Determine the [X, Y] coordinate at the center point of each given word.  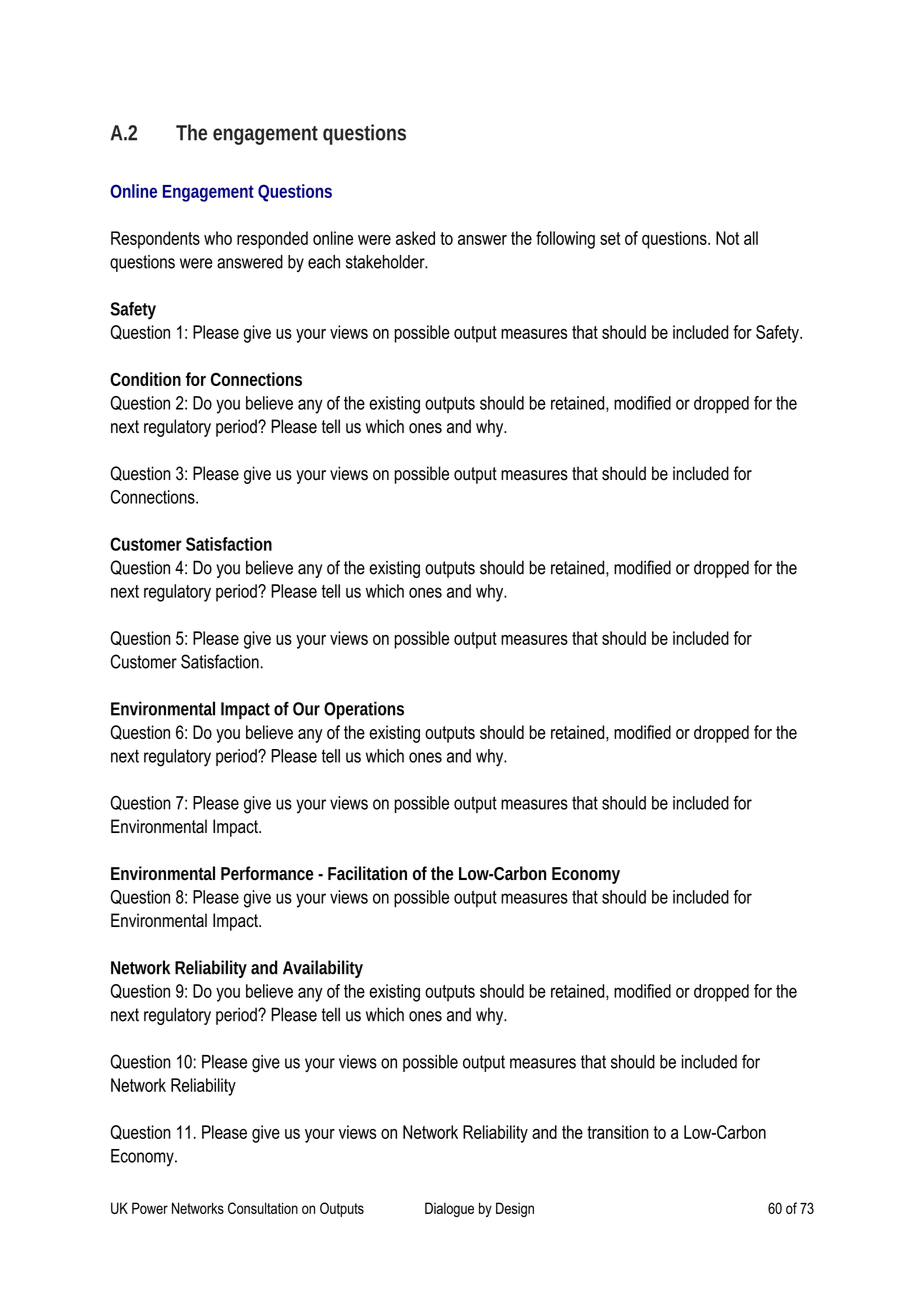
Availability [323, 969]
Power [150, 1208]
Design [515, 1209]
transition [618, 1132]
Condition [145, 379]
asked [415, 238]
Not [727, 238]
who [218, 238]
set [610, 238]
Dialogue [449, 1209]
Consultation [263, 1208]
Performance [267, 873]
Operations [364, 710]
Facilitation [367, 873]
